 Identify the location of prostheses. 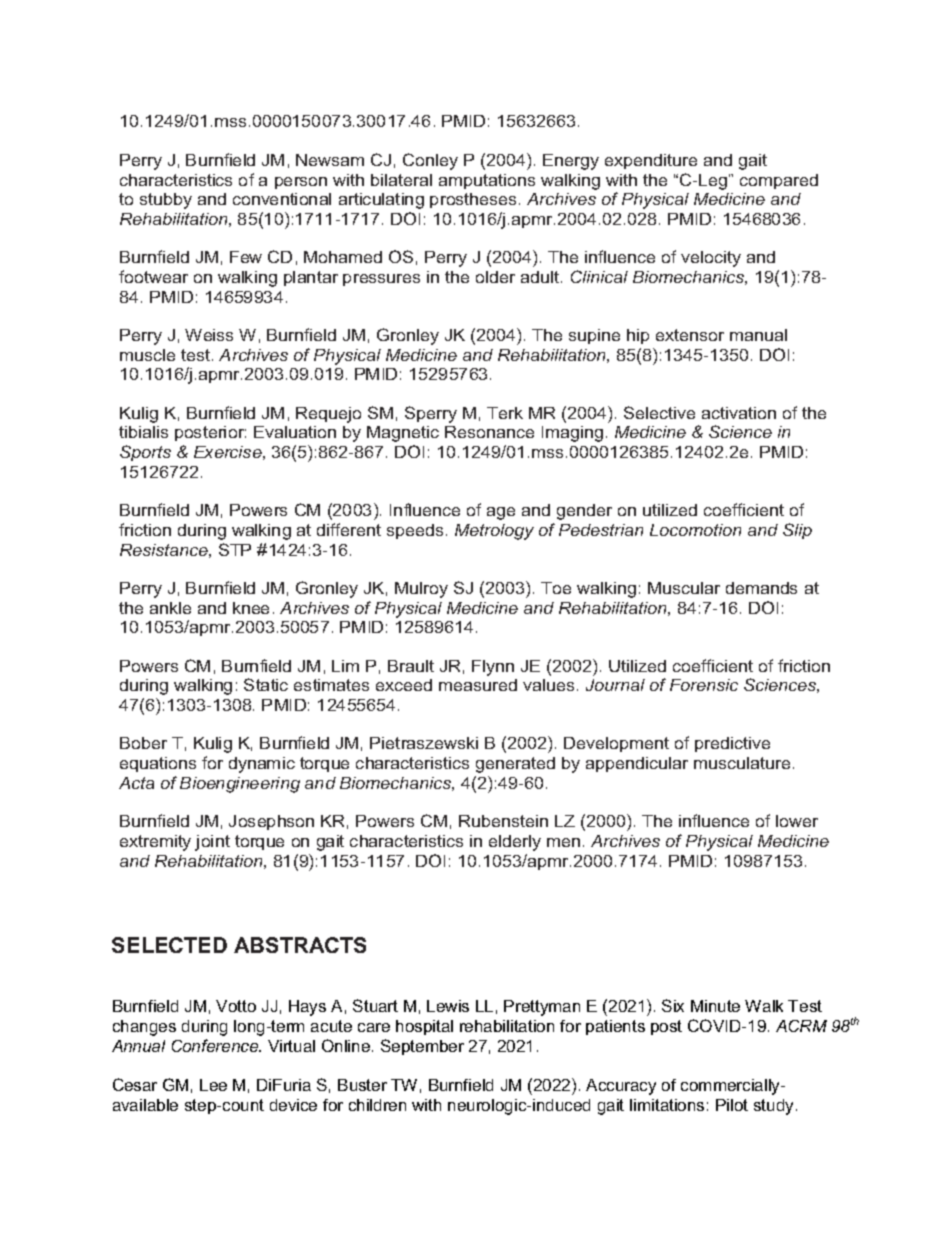
(475, 200).
